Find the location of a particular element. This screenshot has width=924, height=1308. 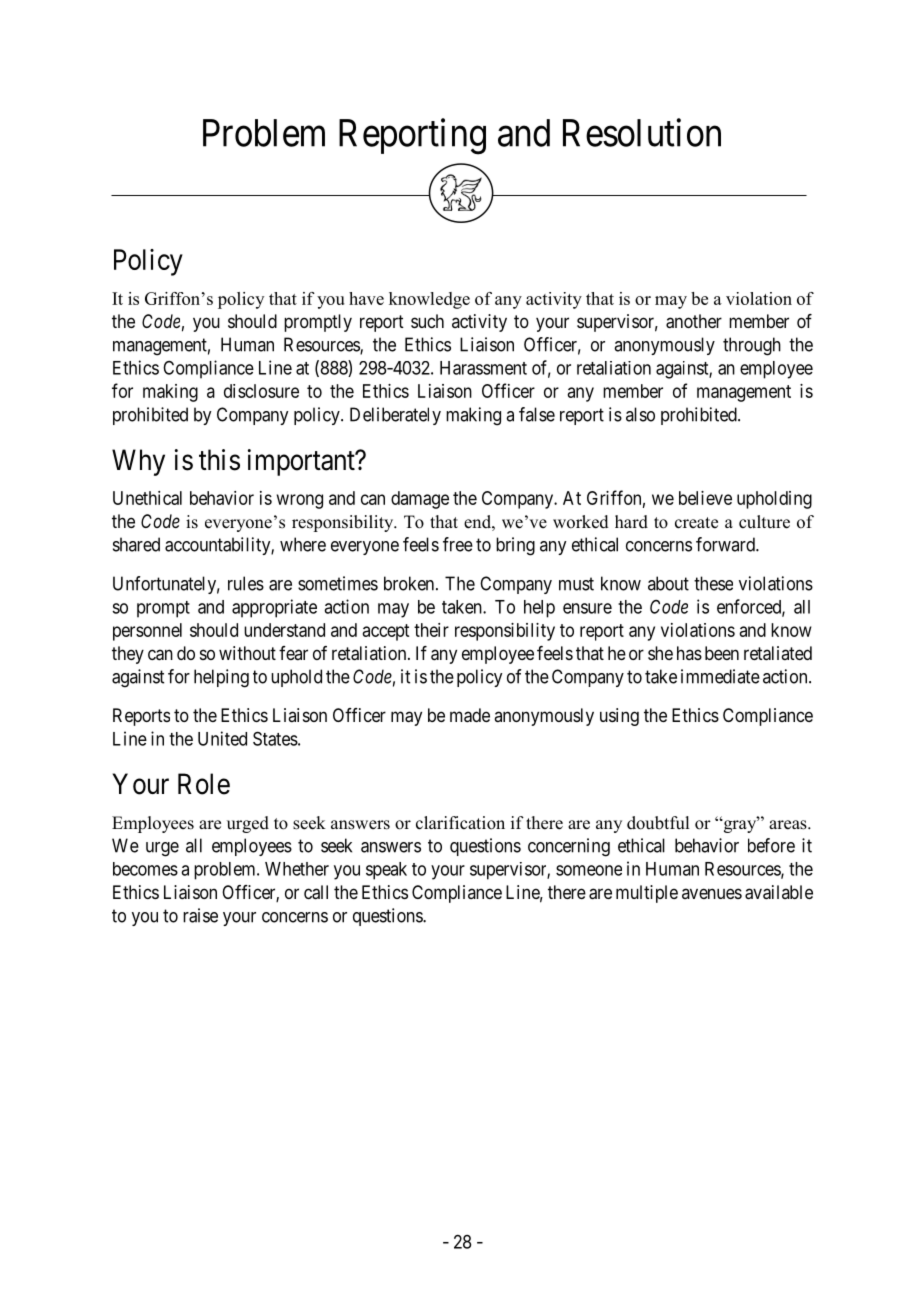

disclosure is located at coordinates (261, 391).
